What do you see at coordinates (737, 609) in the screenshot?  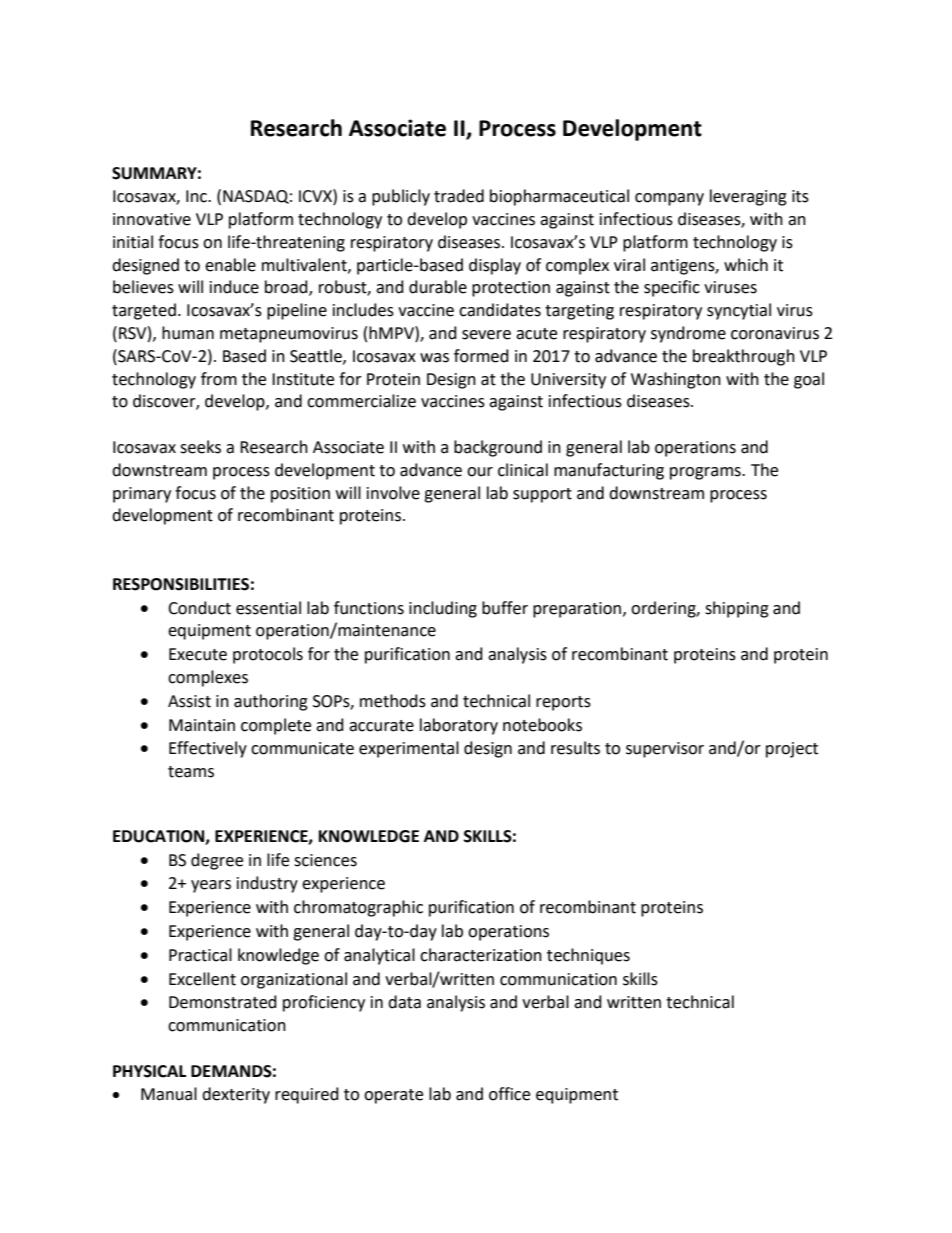 I see `shipping` at bounding box center [737, 609].
